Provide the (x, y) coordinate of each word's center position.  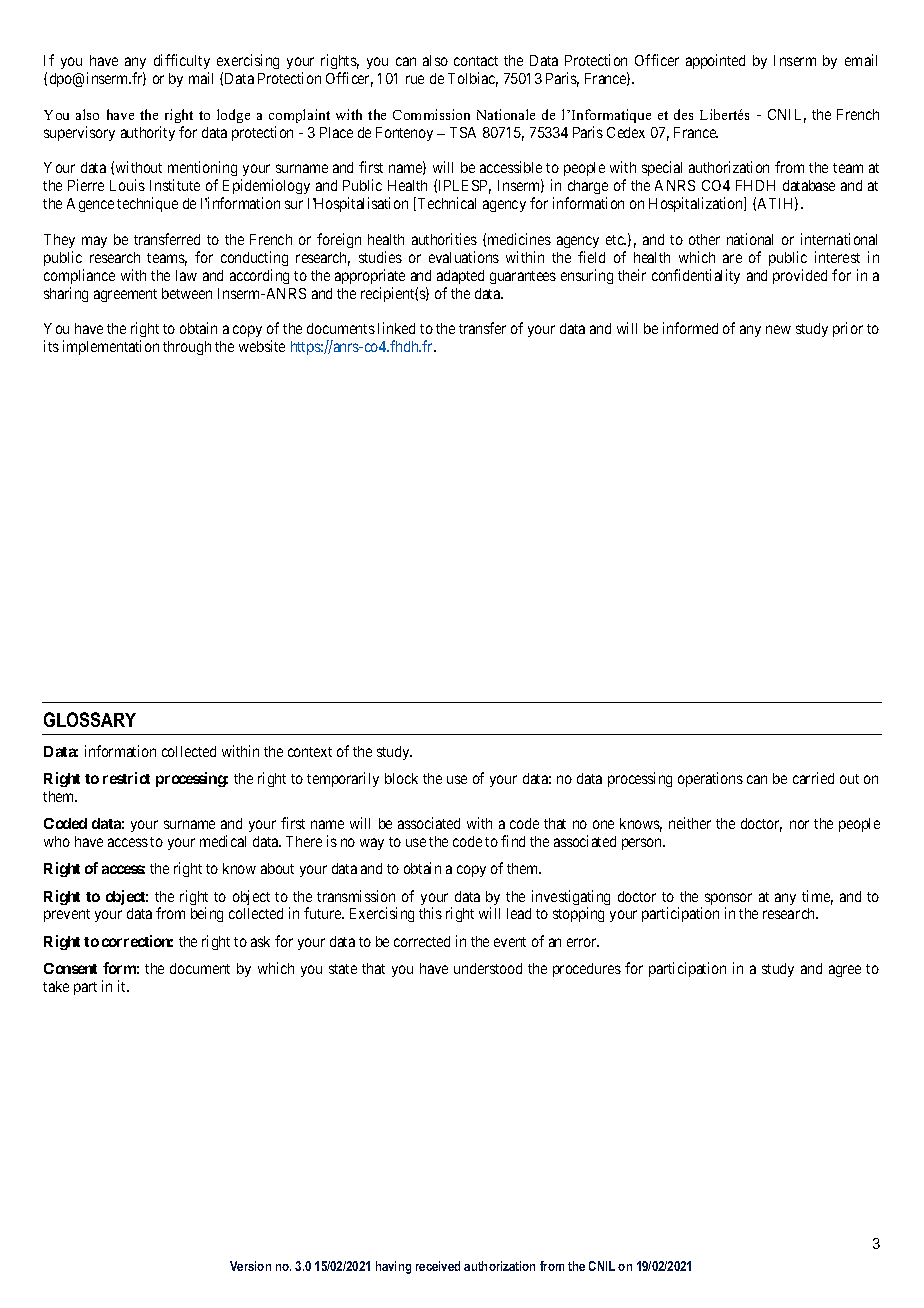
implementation (111, 347)
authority (148, 133)
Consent (70, 968)
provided (800, 276)
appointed (715, 61)
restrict (126, 778)
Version (250, 1266)
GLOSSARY (90, 719)
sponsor (728, 900)
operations (710, 779)
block (401, 778)
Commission (431, 114)
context (310, 752)
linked (396, 328)
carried (813, 778)
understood (488, 968)
